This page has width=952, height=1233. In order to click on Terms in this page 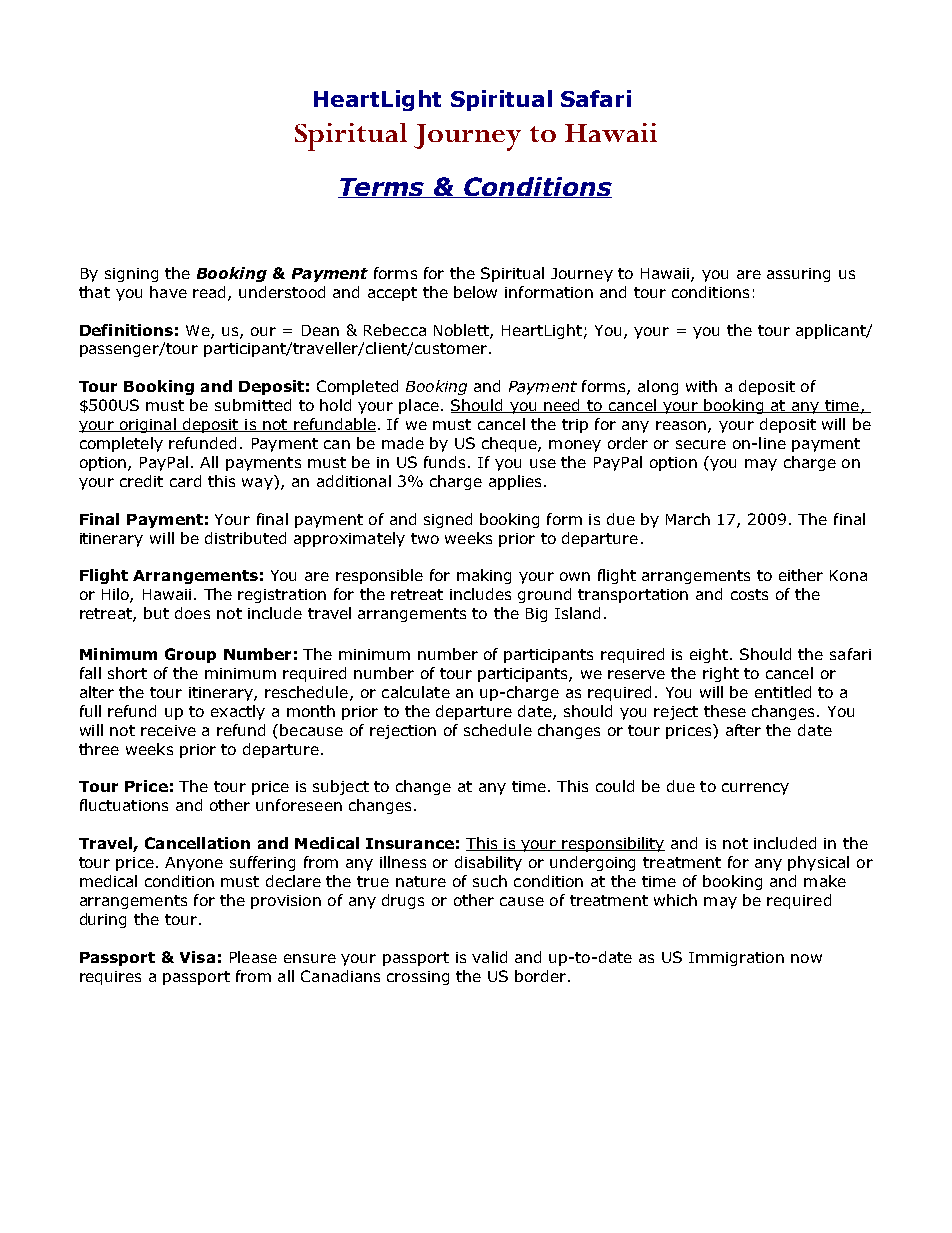, I will do `click(382, 188)`.
